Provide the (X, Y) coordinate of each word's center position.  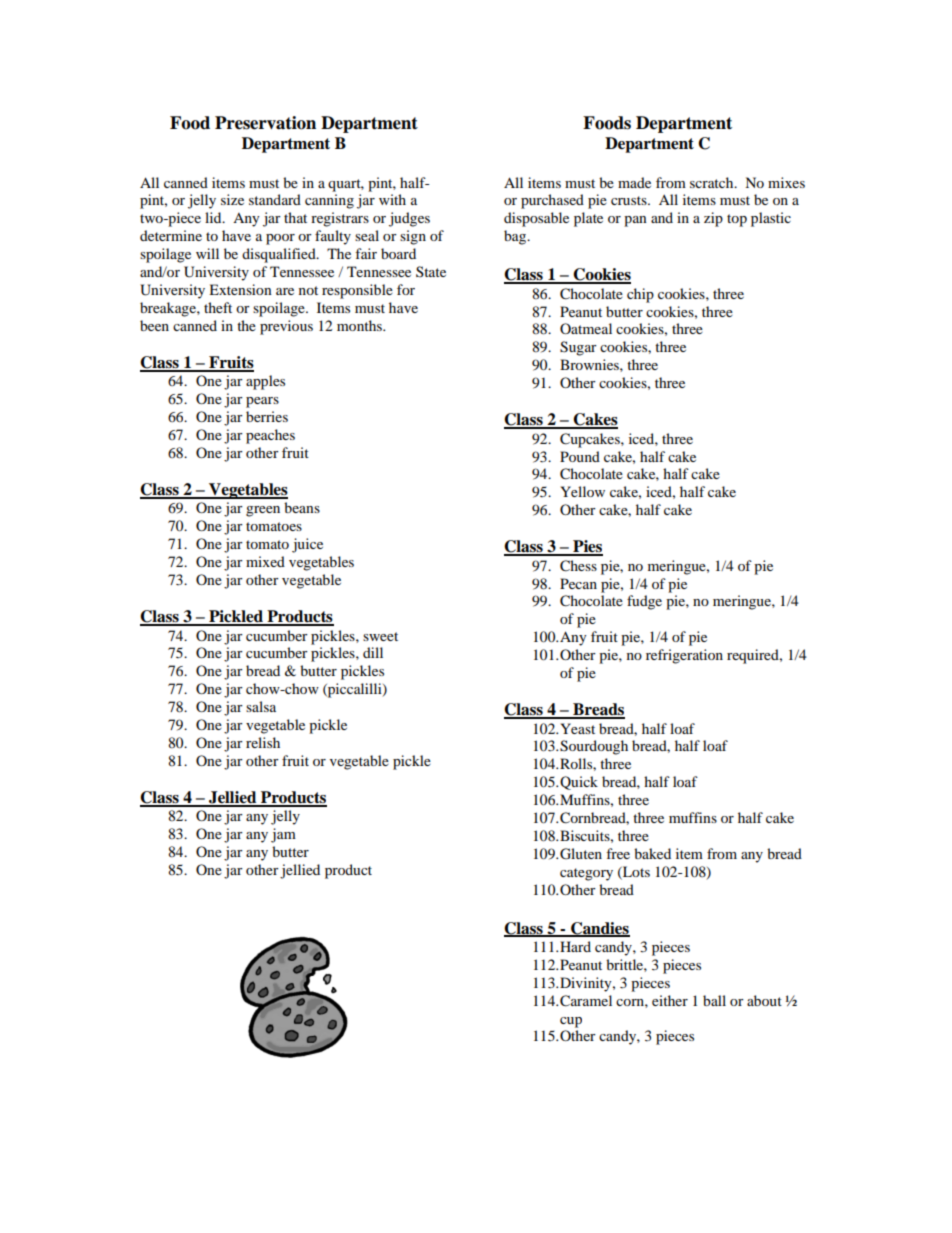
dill (373, 652)
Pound (580, 456)
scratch (713, 182)
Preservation (265, 123)
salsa (261, 706)
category (586, 874)
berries (267, 416)
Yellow (582, 491)
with (392, 199)
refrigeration (684, 656)
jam (283, 835)
